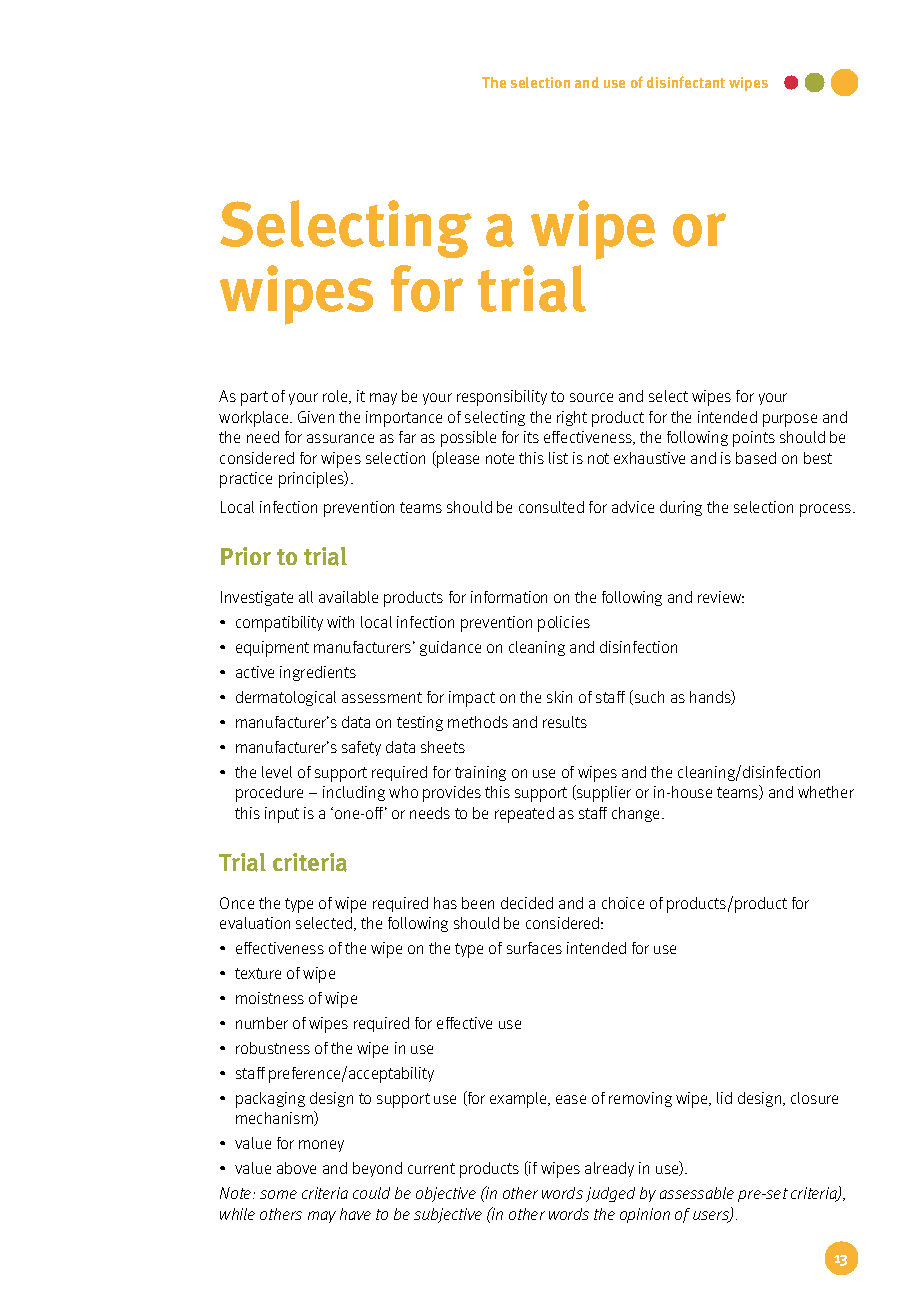 The height and width of the page is (1308, 924). What do you see at coordinates (790, 420) in the page?
I see `purpose` at bounding box center [790, 420].
